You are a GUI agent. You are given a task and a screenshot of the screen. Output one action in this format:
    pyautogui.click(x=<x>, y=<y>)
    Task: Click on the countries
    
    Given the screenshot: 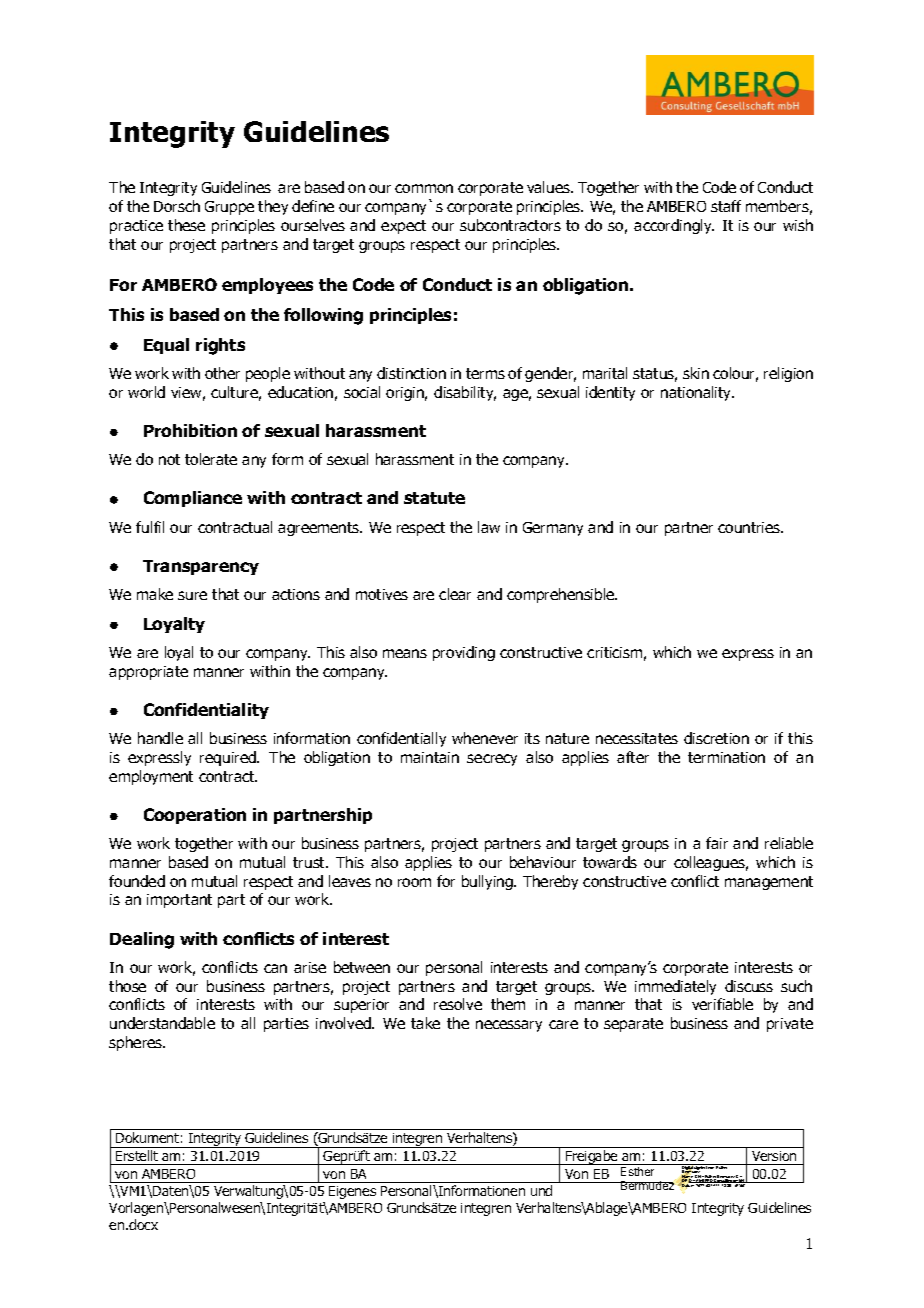 What is the action you would take?
    pyautogui.click(x=750, y=527)
